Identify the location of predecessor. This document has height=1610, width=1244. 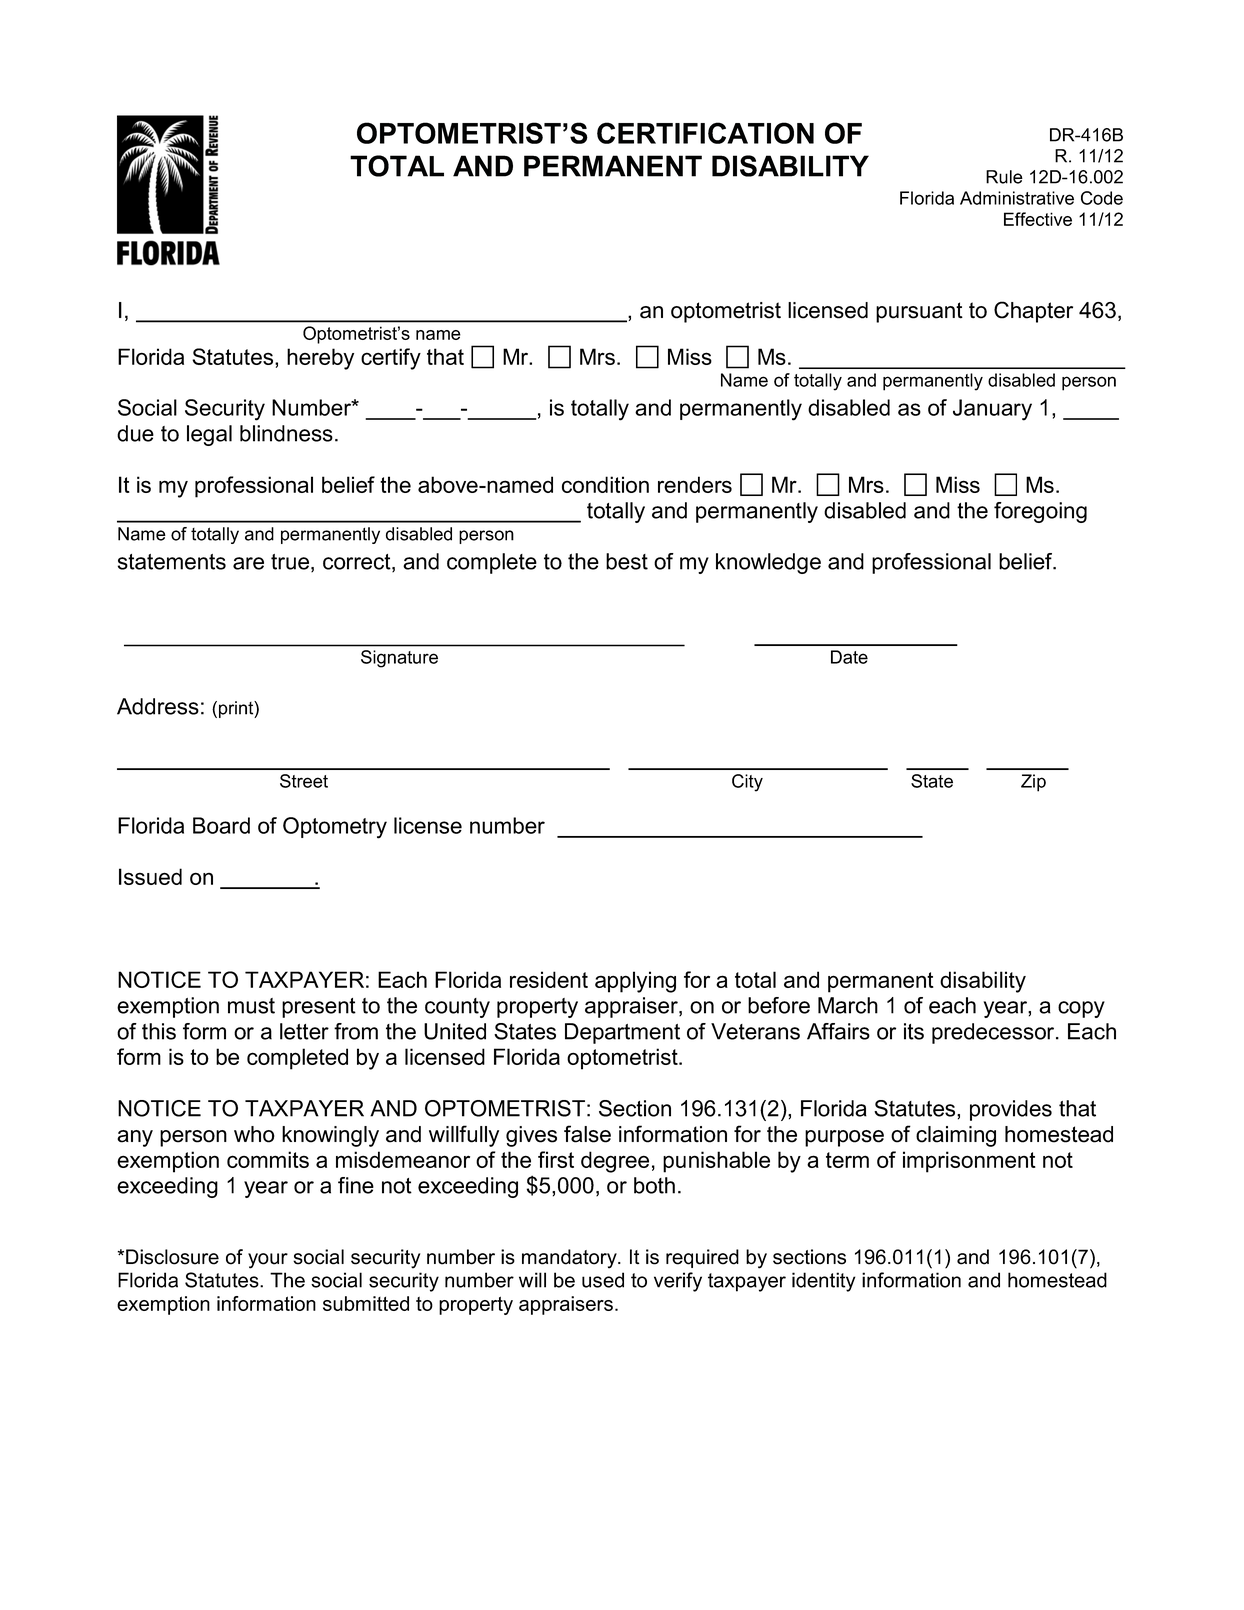
(994, 1033).
